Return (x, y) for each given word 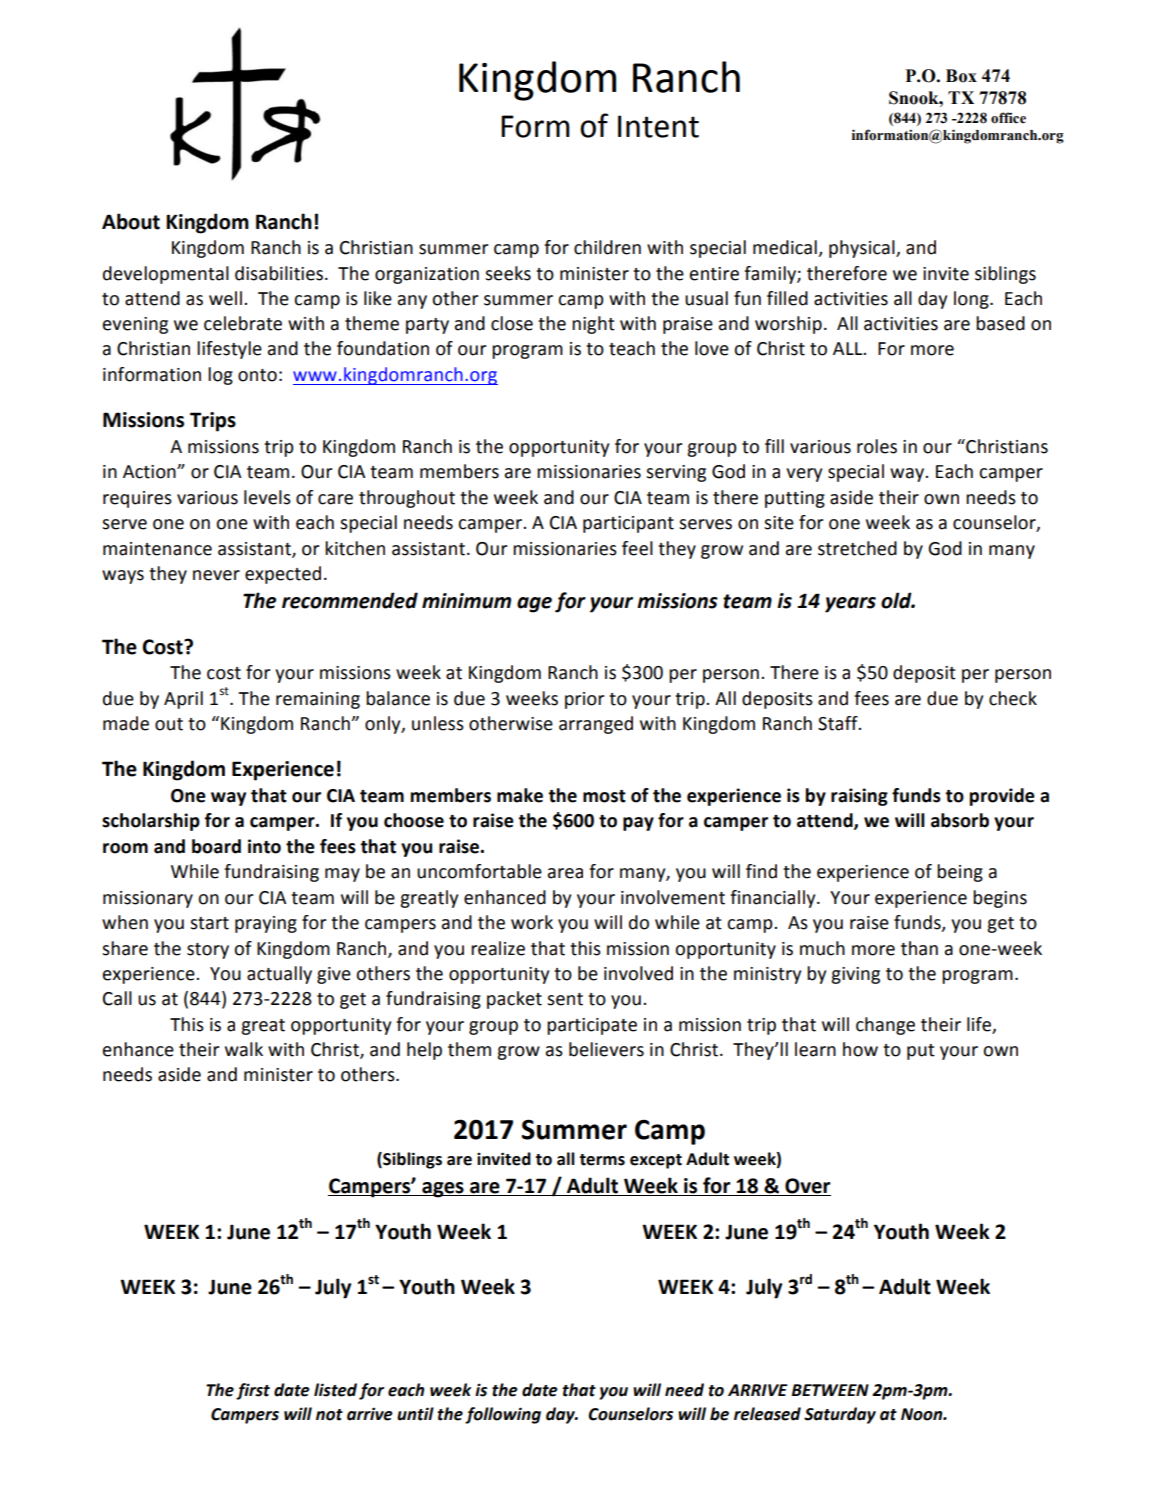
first (253, 1391)
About (131, 221)
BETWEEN (830, 1390)
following (503, 1415)
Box (961, 76)
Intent (658, 126)
